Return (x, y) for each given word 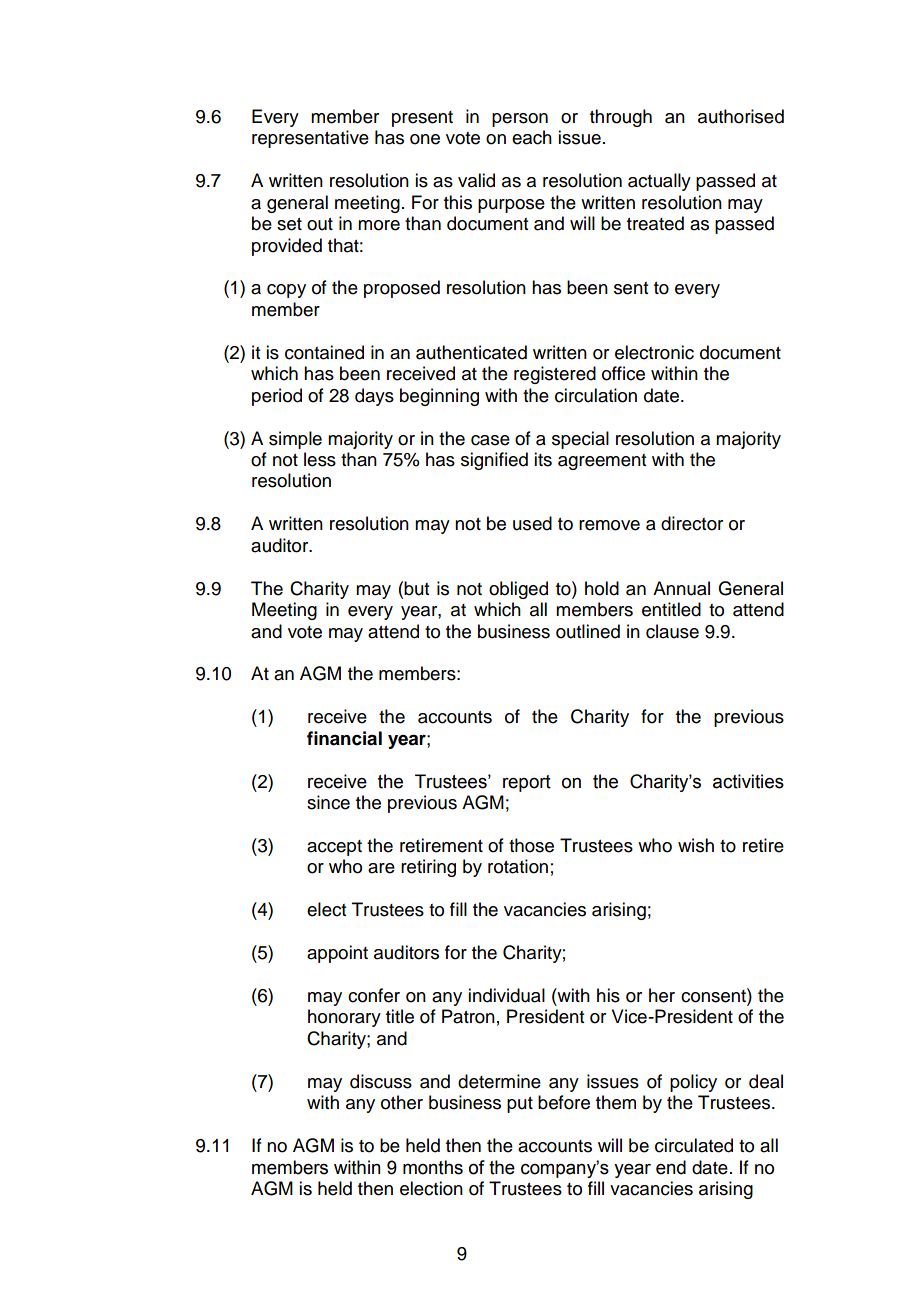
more (379, 225)
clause (672, 631)
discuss (381, 1081)
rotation (518, 866)
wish (696, 845)
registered (555, 375)
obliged (518, 590)
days (374, 397)
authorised (741, 116)
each (532, 137)
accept (334, 848)
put (520, 1105)
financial (344, 738)
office (623, 373)
